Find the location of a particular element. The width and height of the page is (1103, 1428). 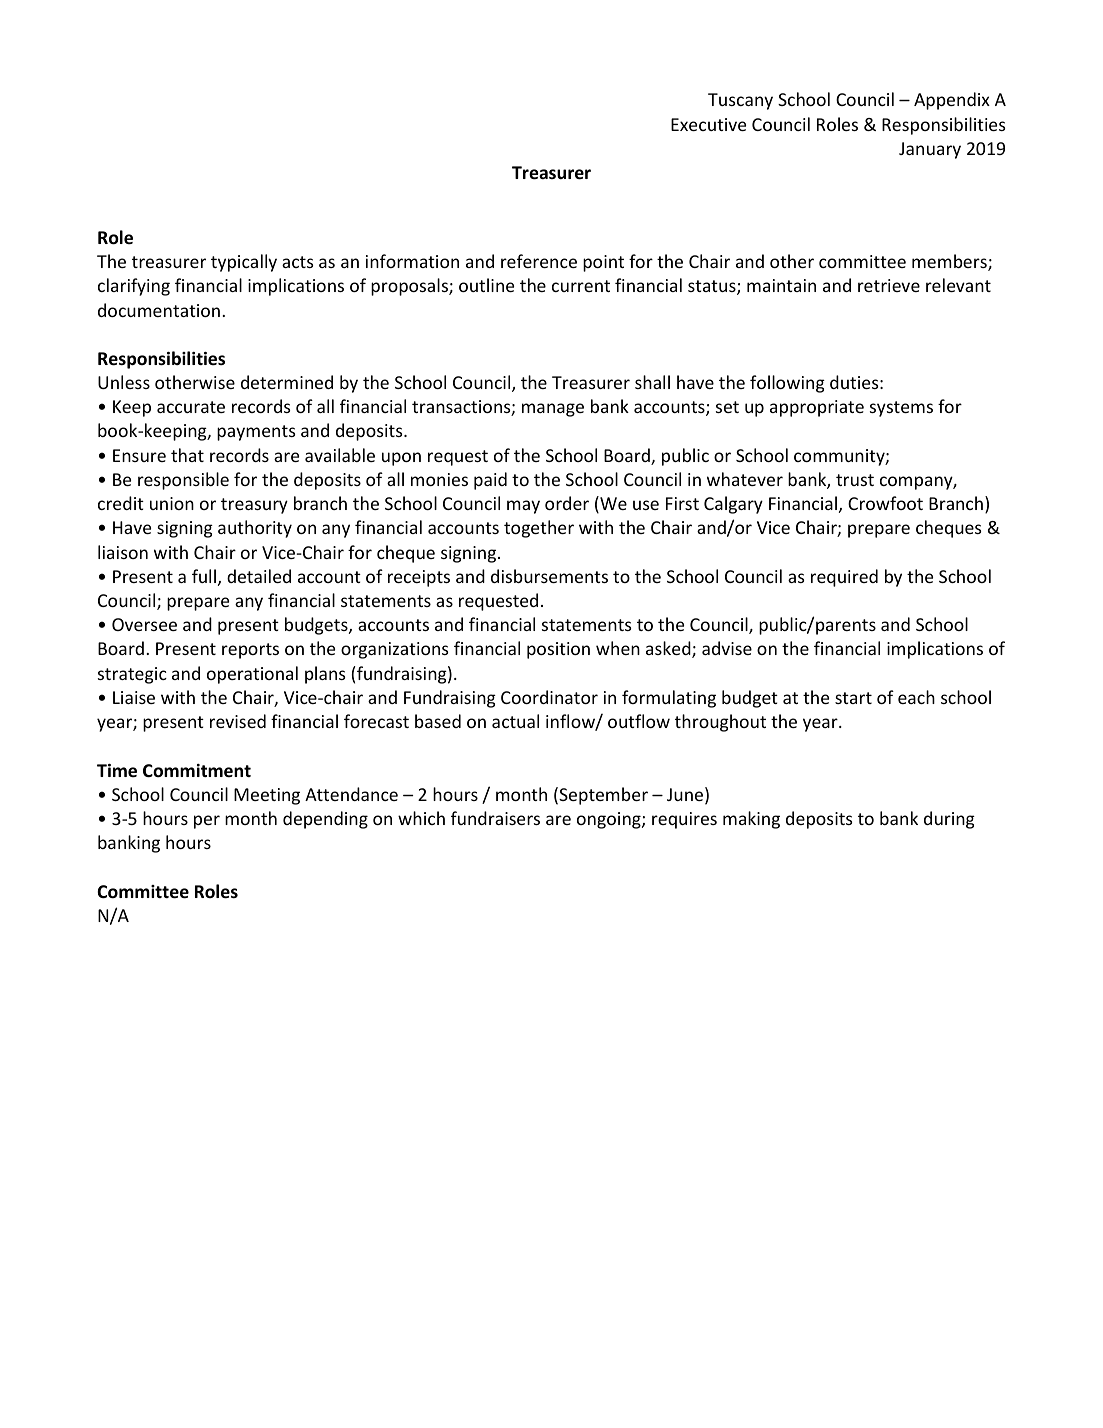

January is located at coordinates (930, 150).
